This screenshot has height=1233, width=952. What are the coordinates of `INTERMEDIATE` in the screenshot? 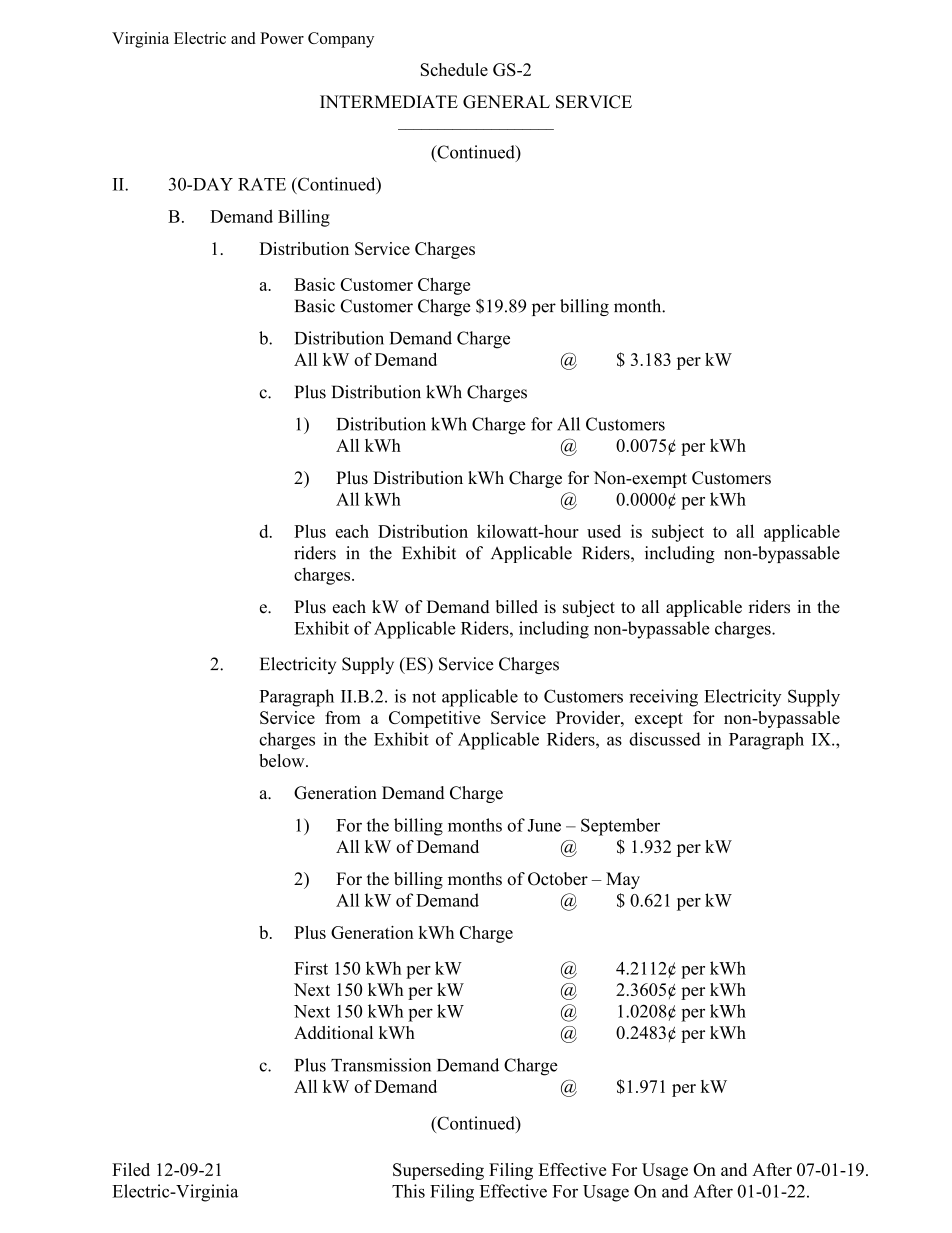 It's located at (389, 101).
